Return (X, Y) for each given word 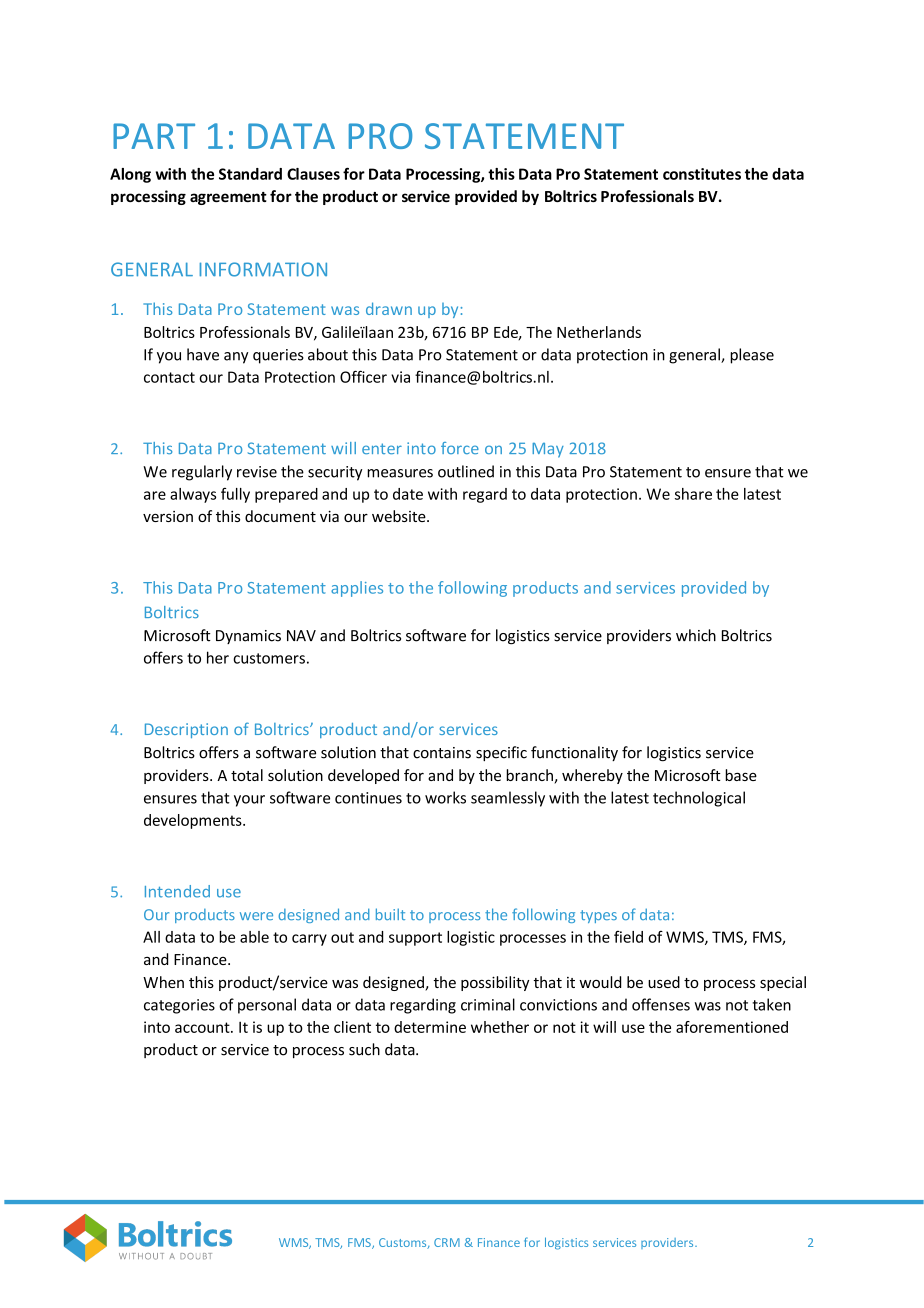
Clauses (313, 174)
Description (186, 730)
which (696, 635)
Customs (404, 1243)
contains (442, 753)
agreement (228, 198)
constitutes (702, 174)
